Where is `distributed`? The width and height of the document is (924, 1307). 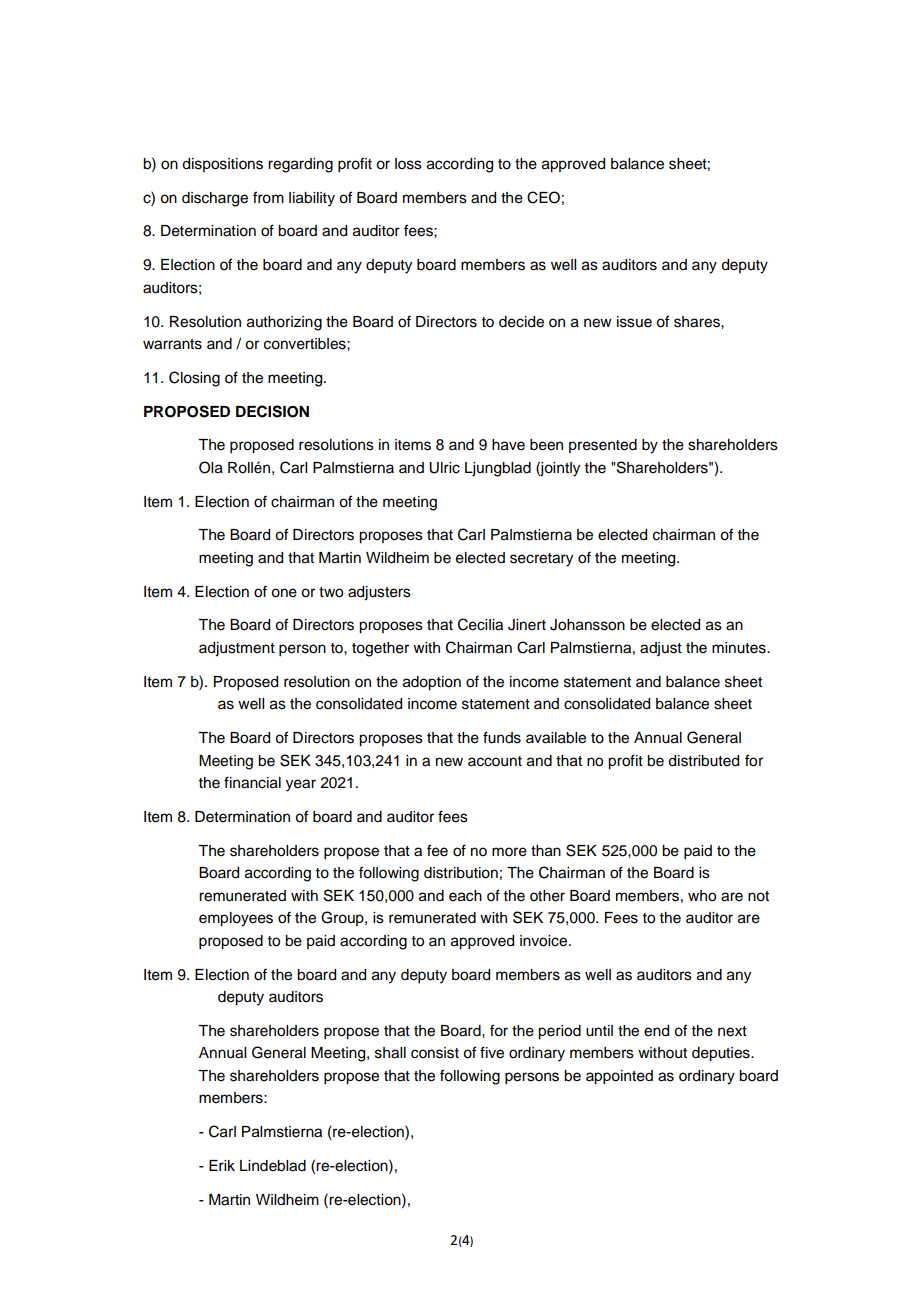
distributed is located at coordinates (703, 761).
